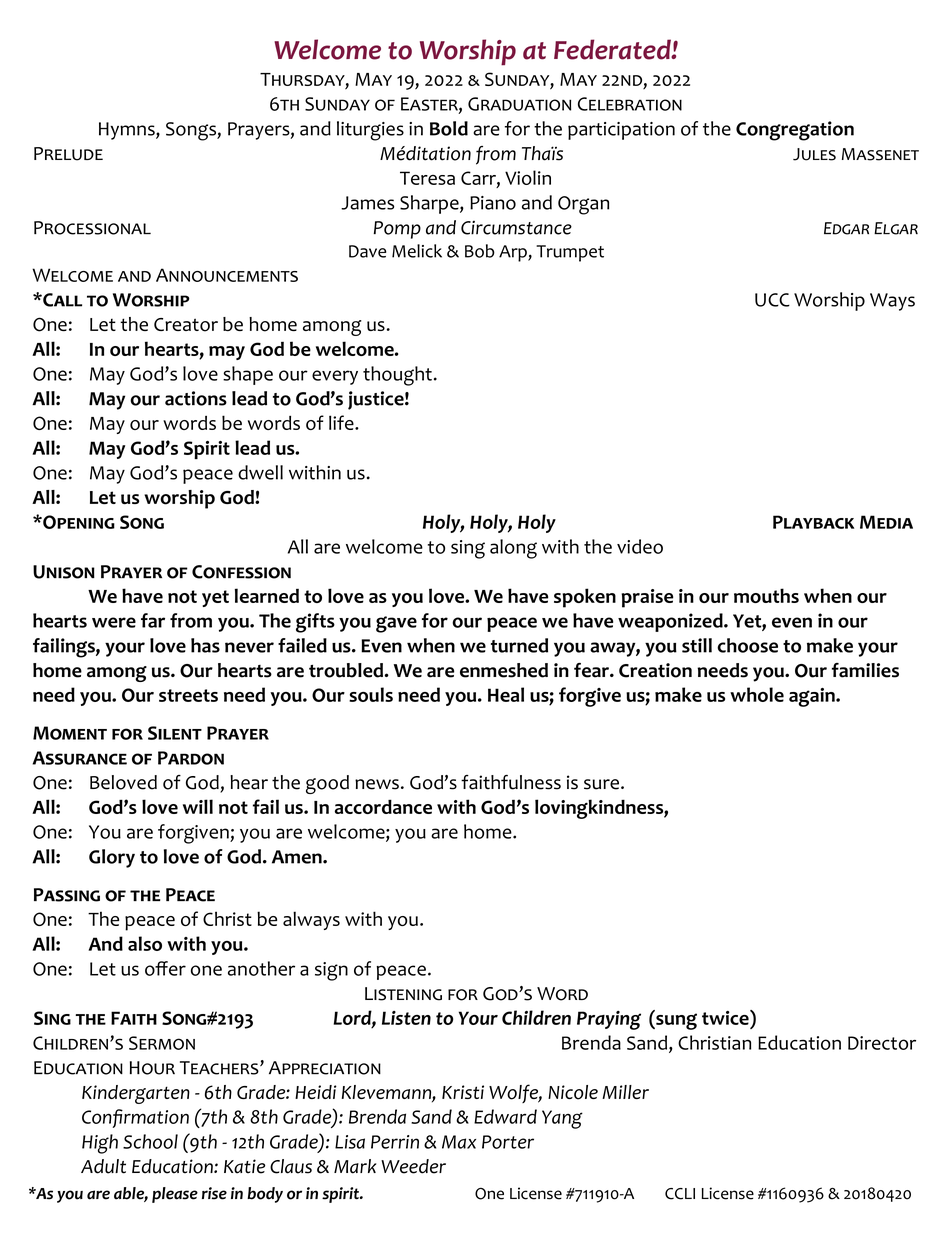  What do you see at coordinates (747, 645) in the screenshot?
I see `choose` at bounding box center [747, 645].
